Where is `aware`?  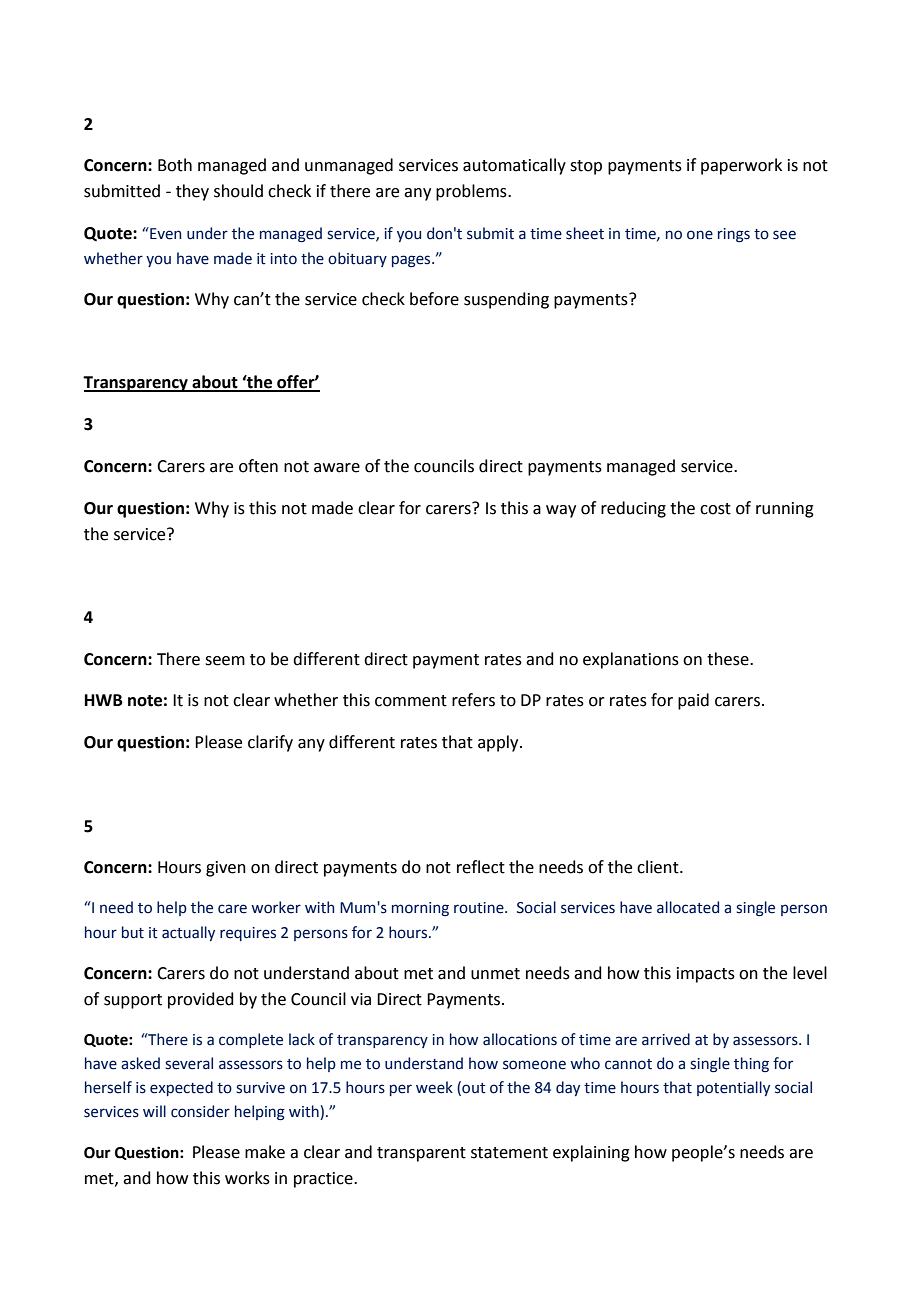
aware is located at coordinates (337, 468).
